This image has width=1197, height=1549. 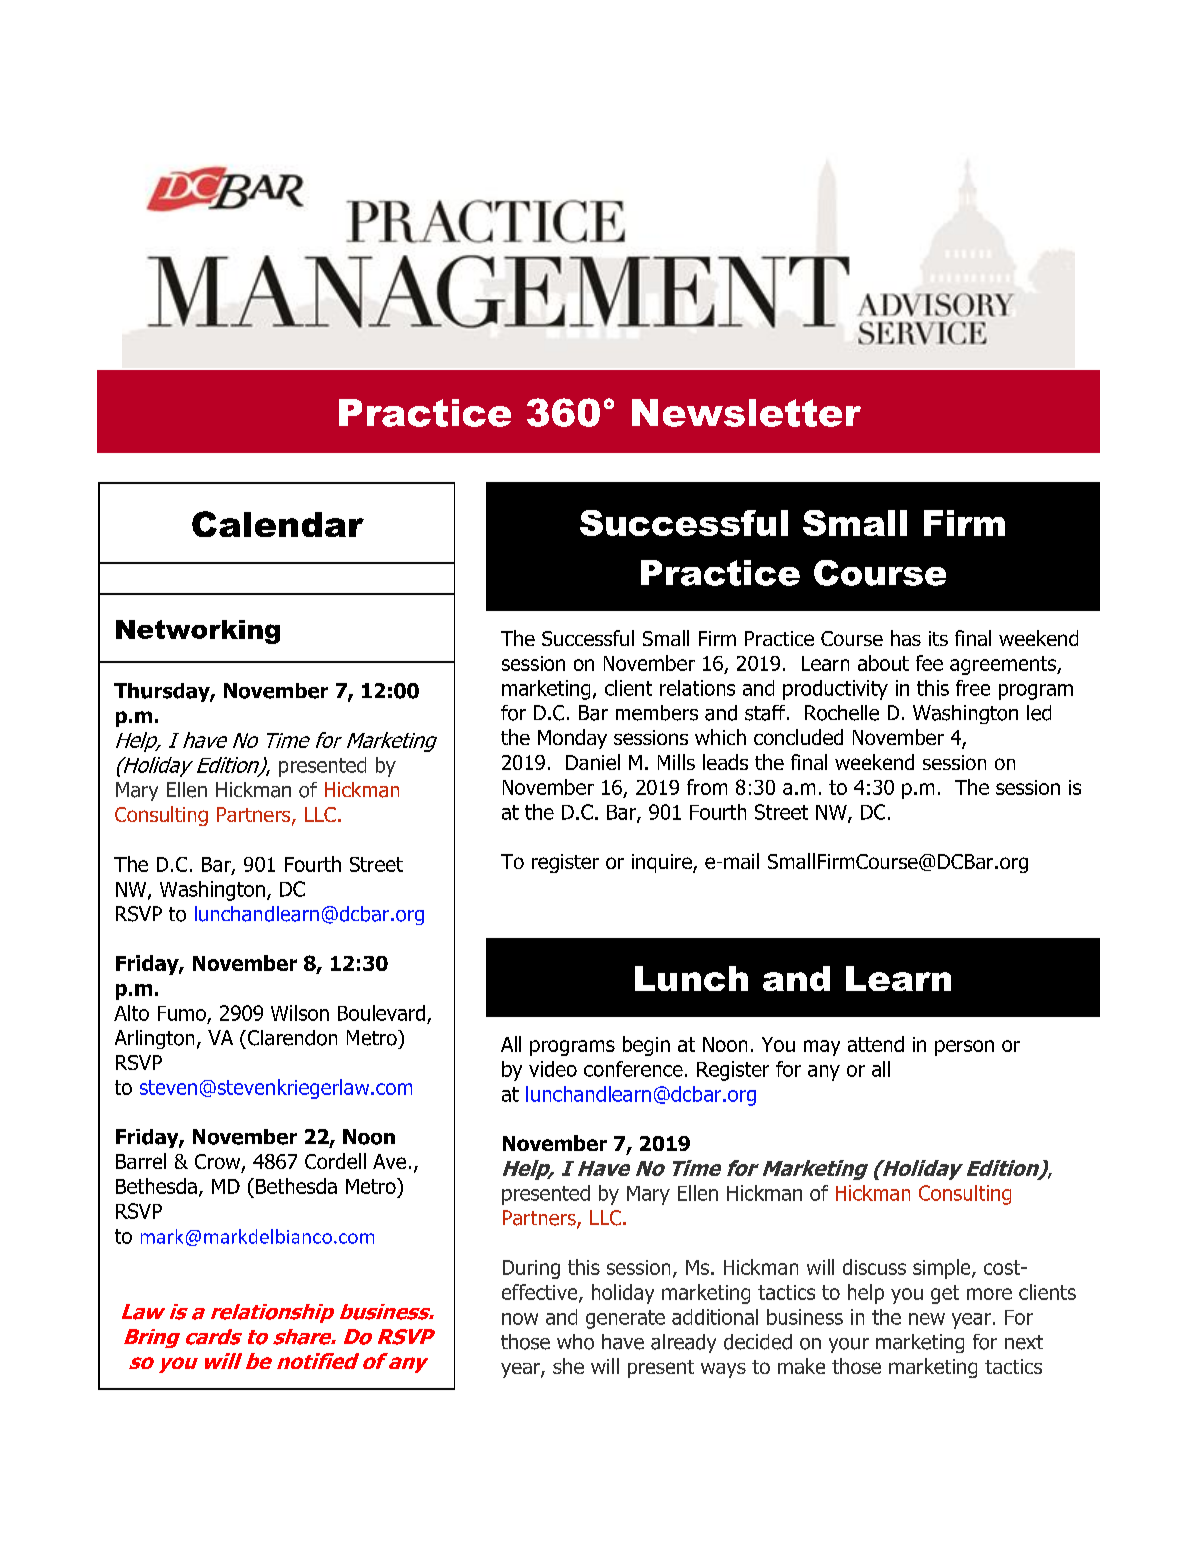 I want to click on who, so click(x=575, y=1342).
